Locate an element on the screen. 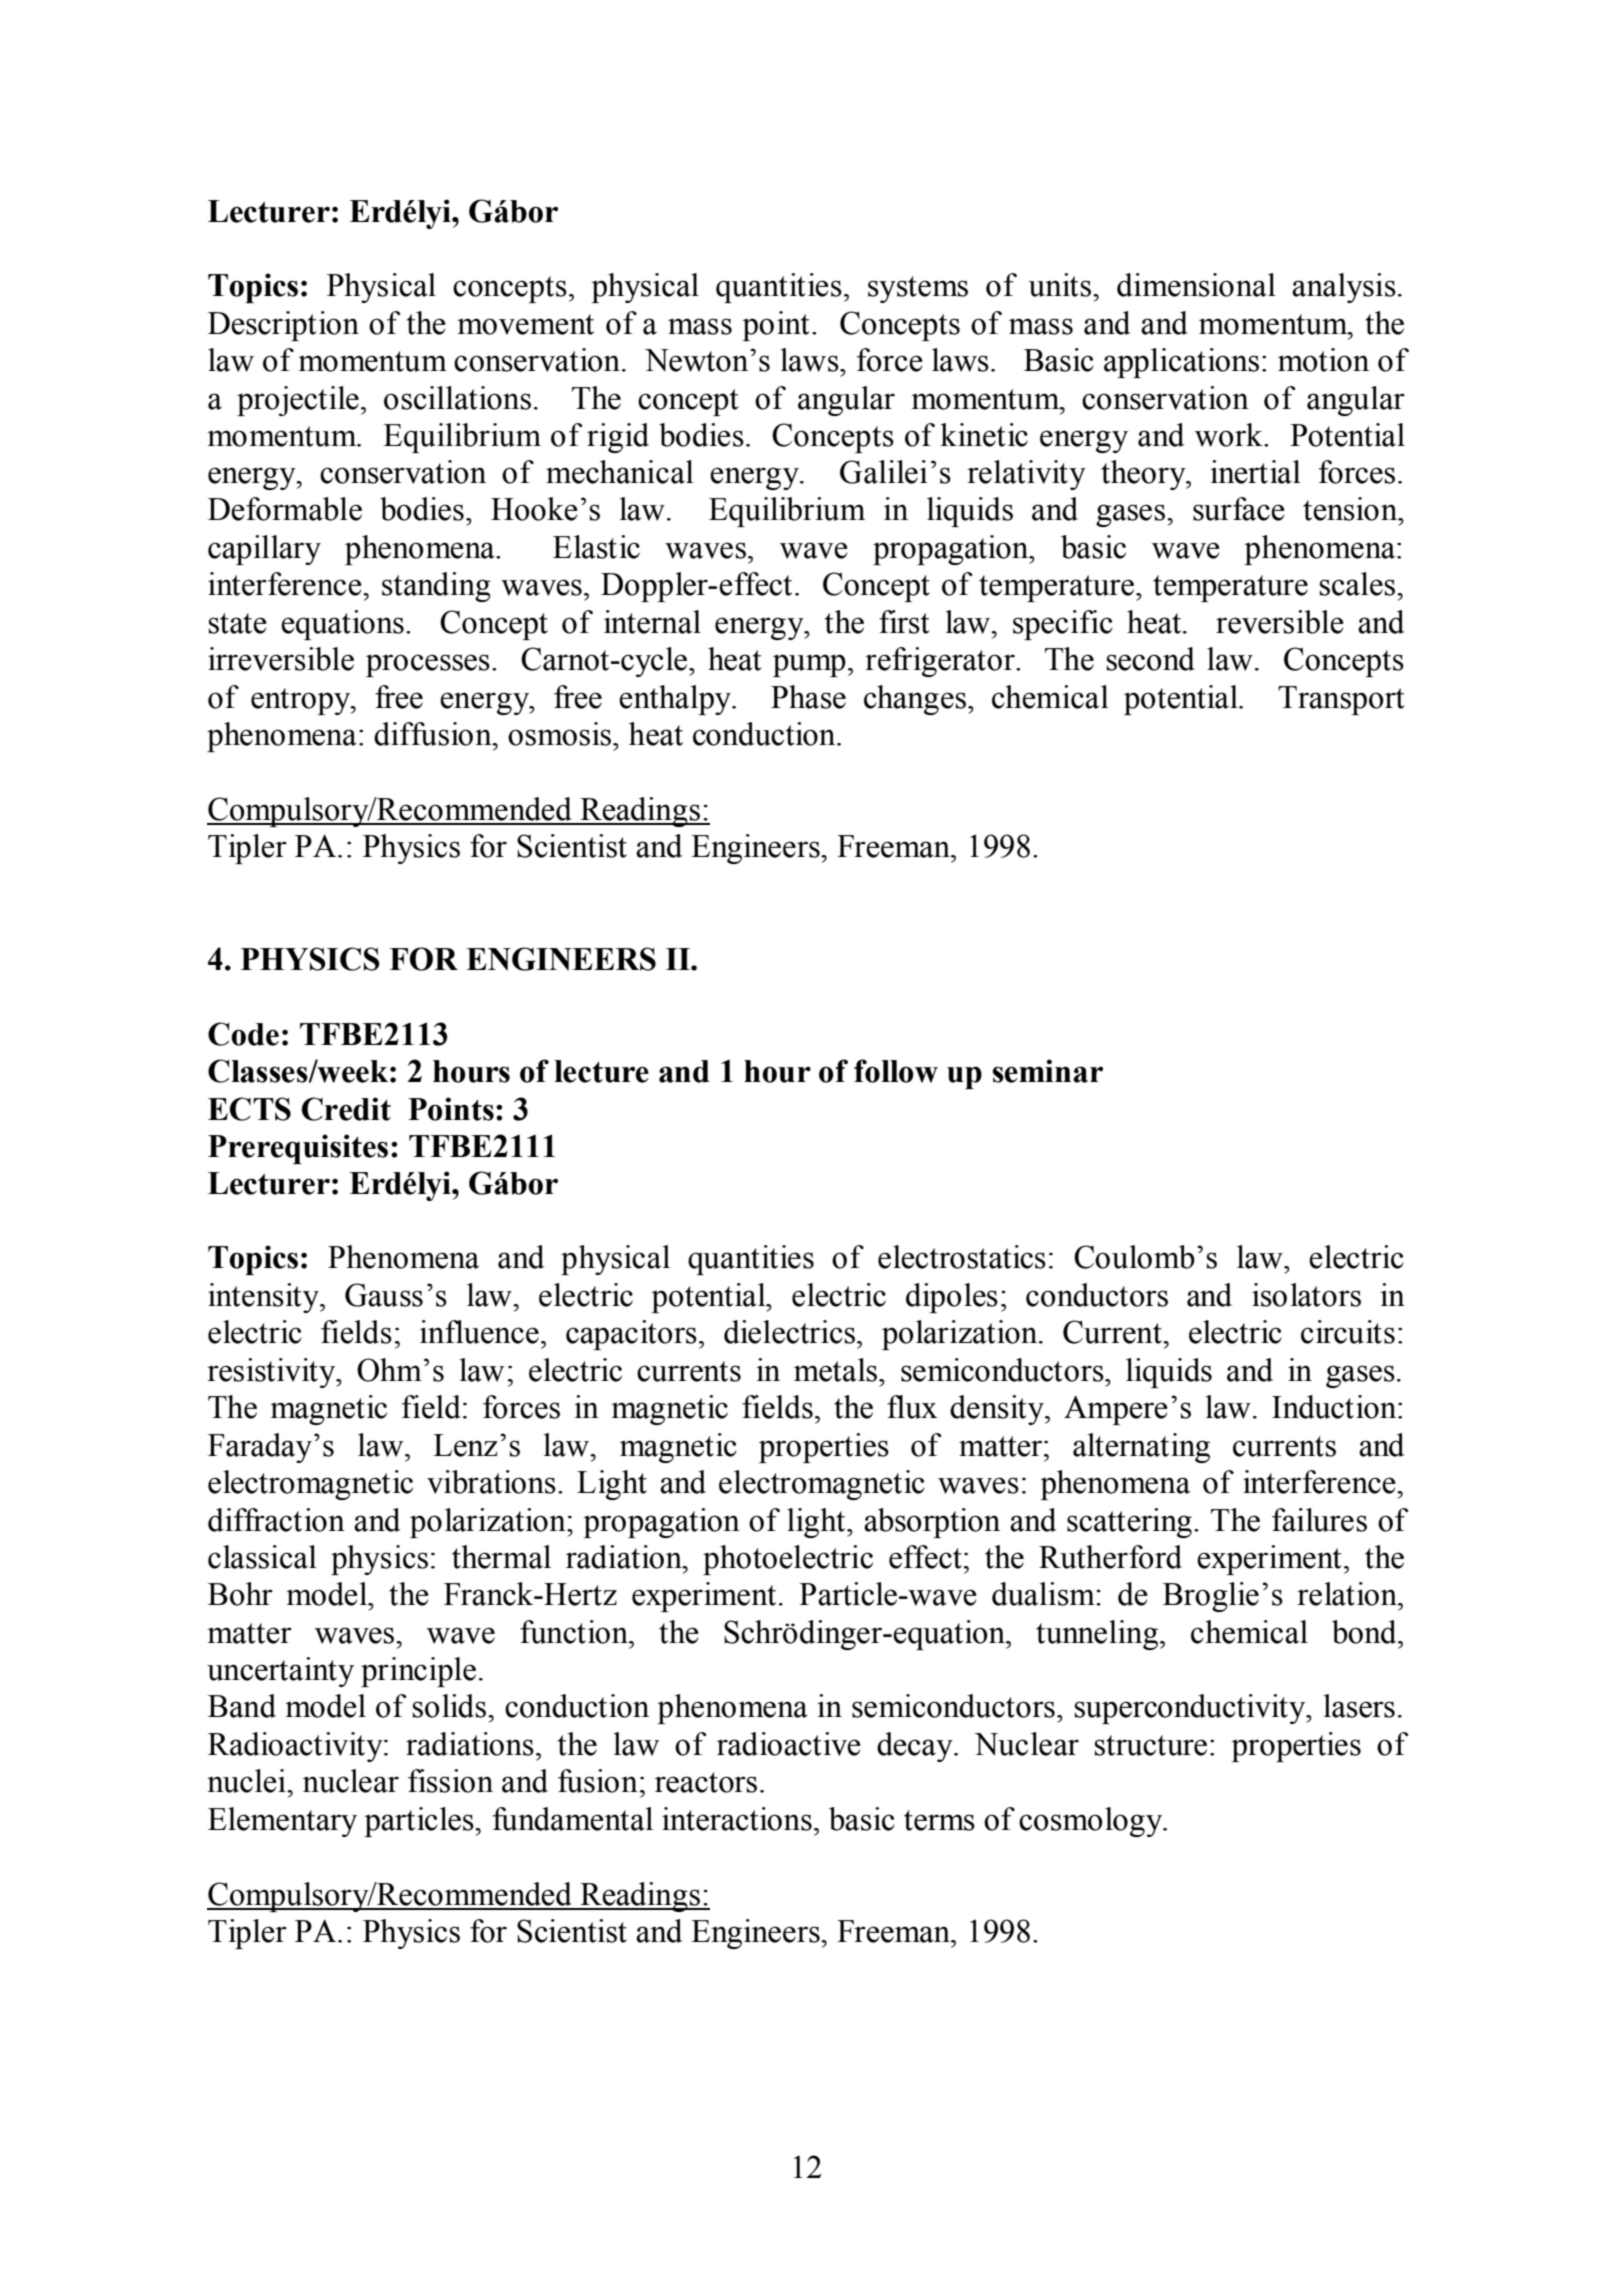 The height and width of the screenshot is (2282, 1613). radioactive is located at coordinates (789, 1744).
